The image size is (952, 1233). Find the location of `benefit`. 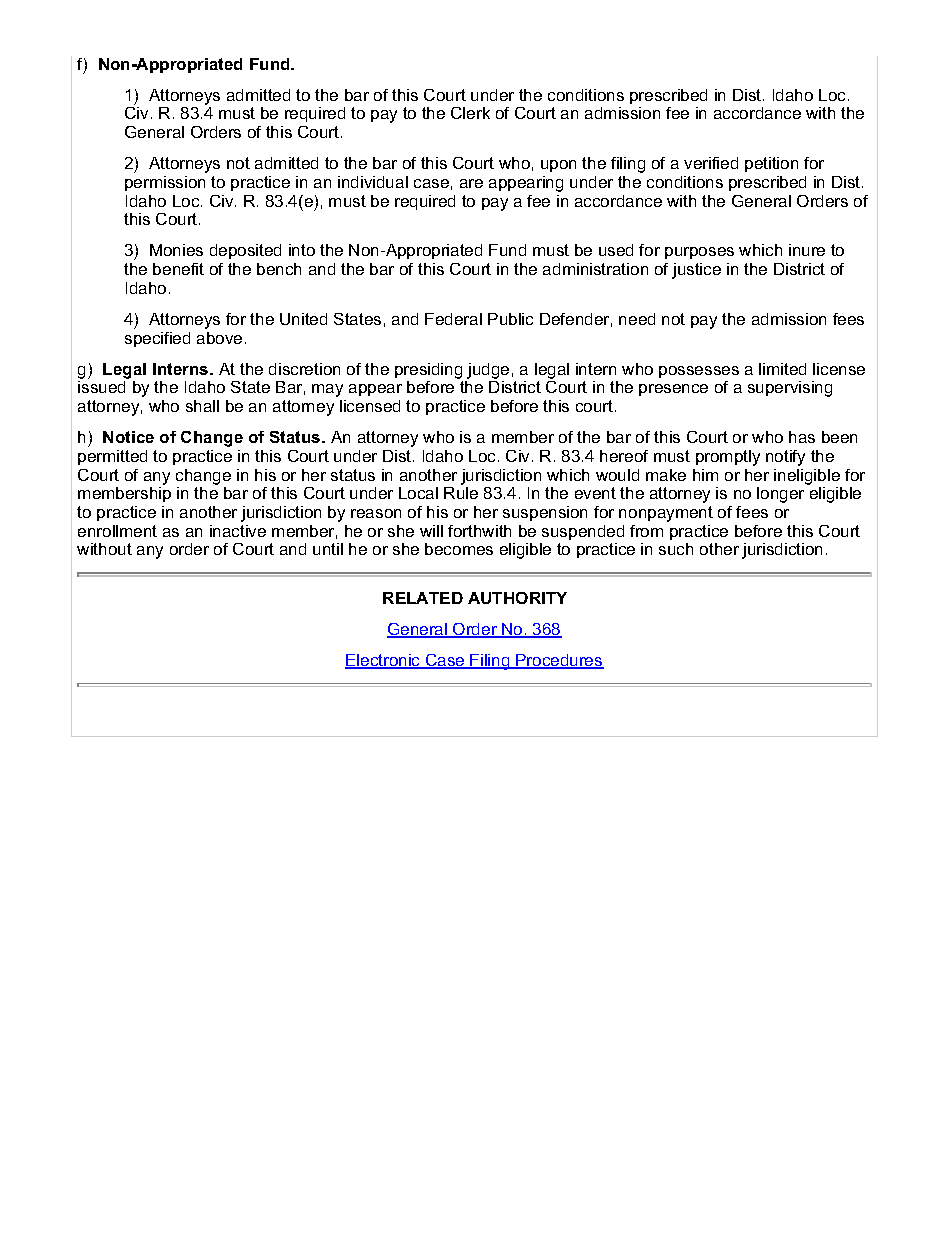

benefit is located at coordinates (178, 269).
